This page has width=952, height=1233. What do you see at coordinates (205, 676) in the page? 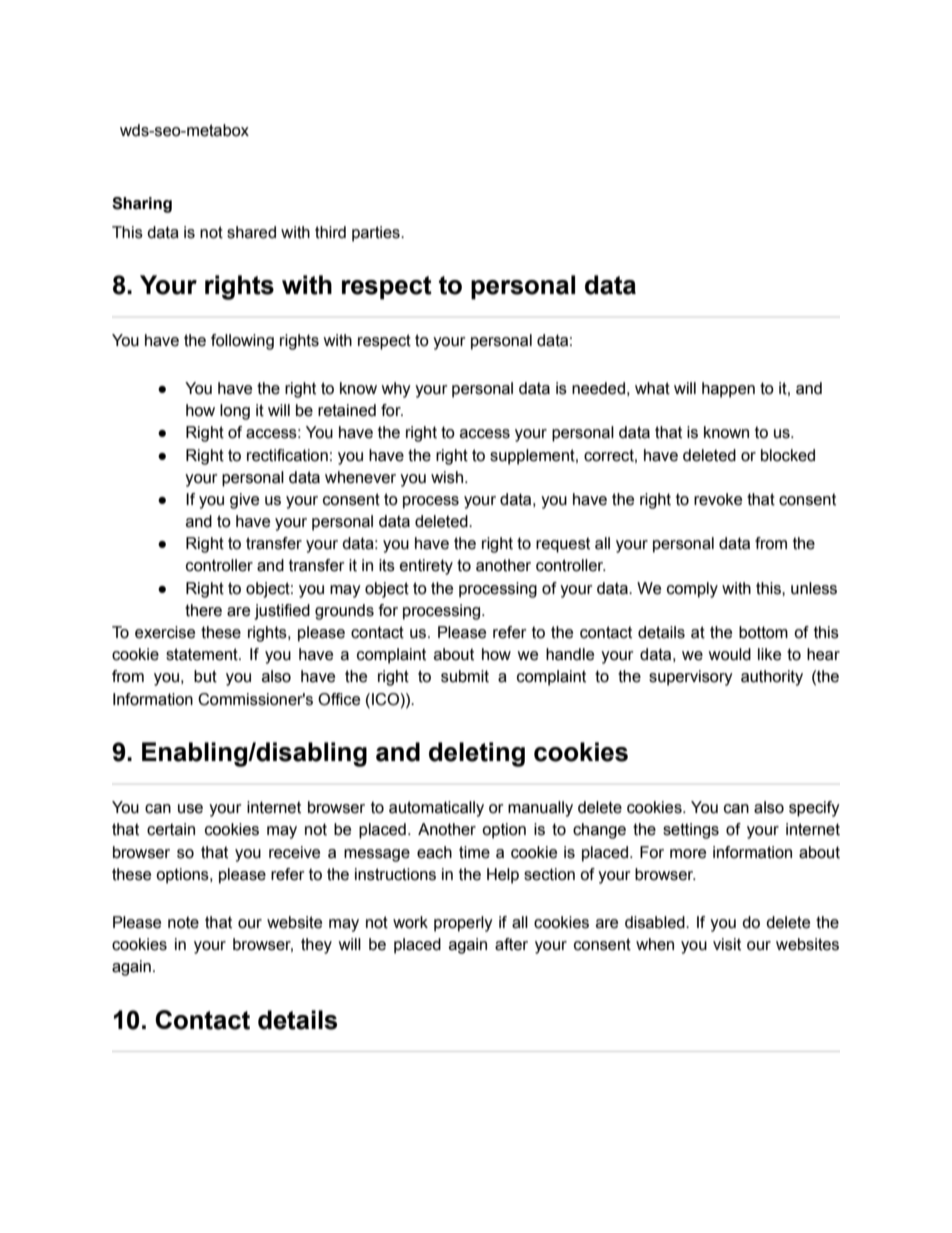
I see `but` at bounding box center [205, 676].
